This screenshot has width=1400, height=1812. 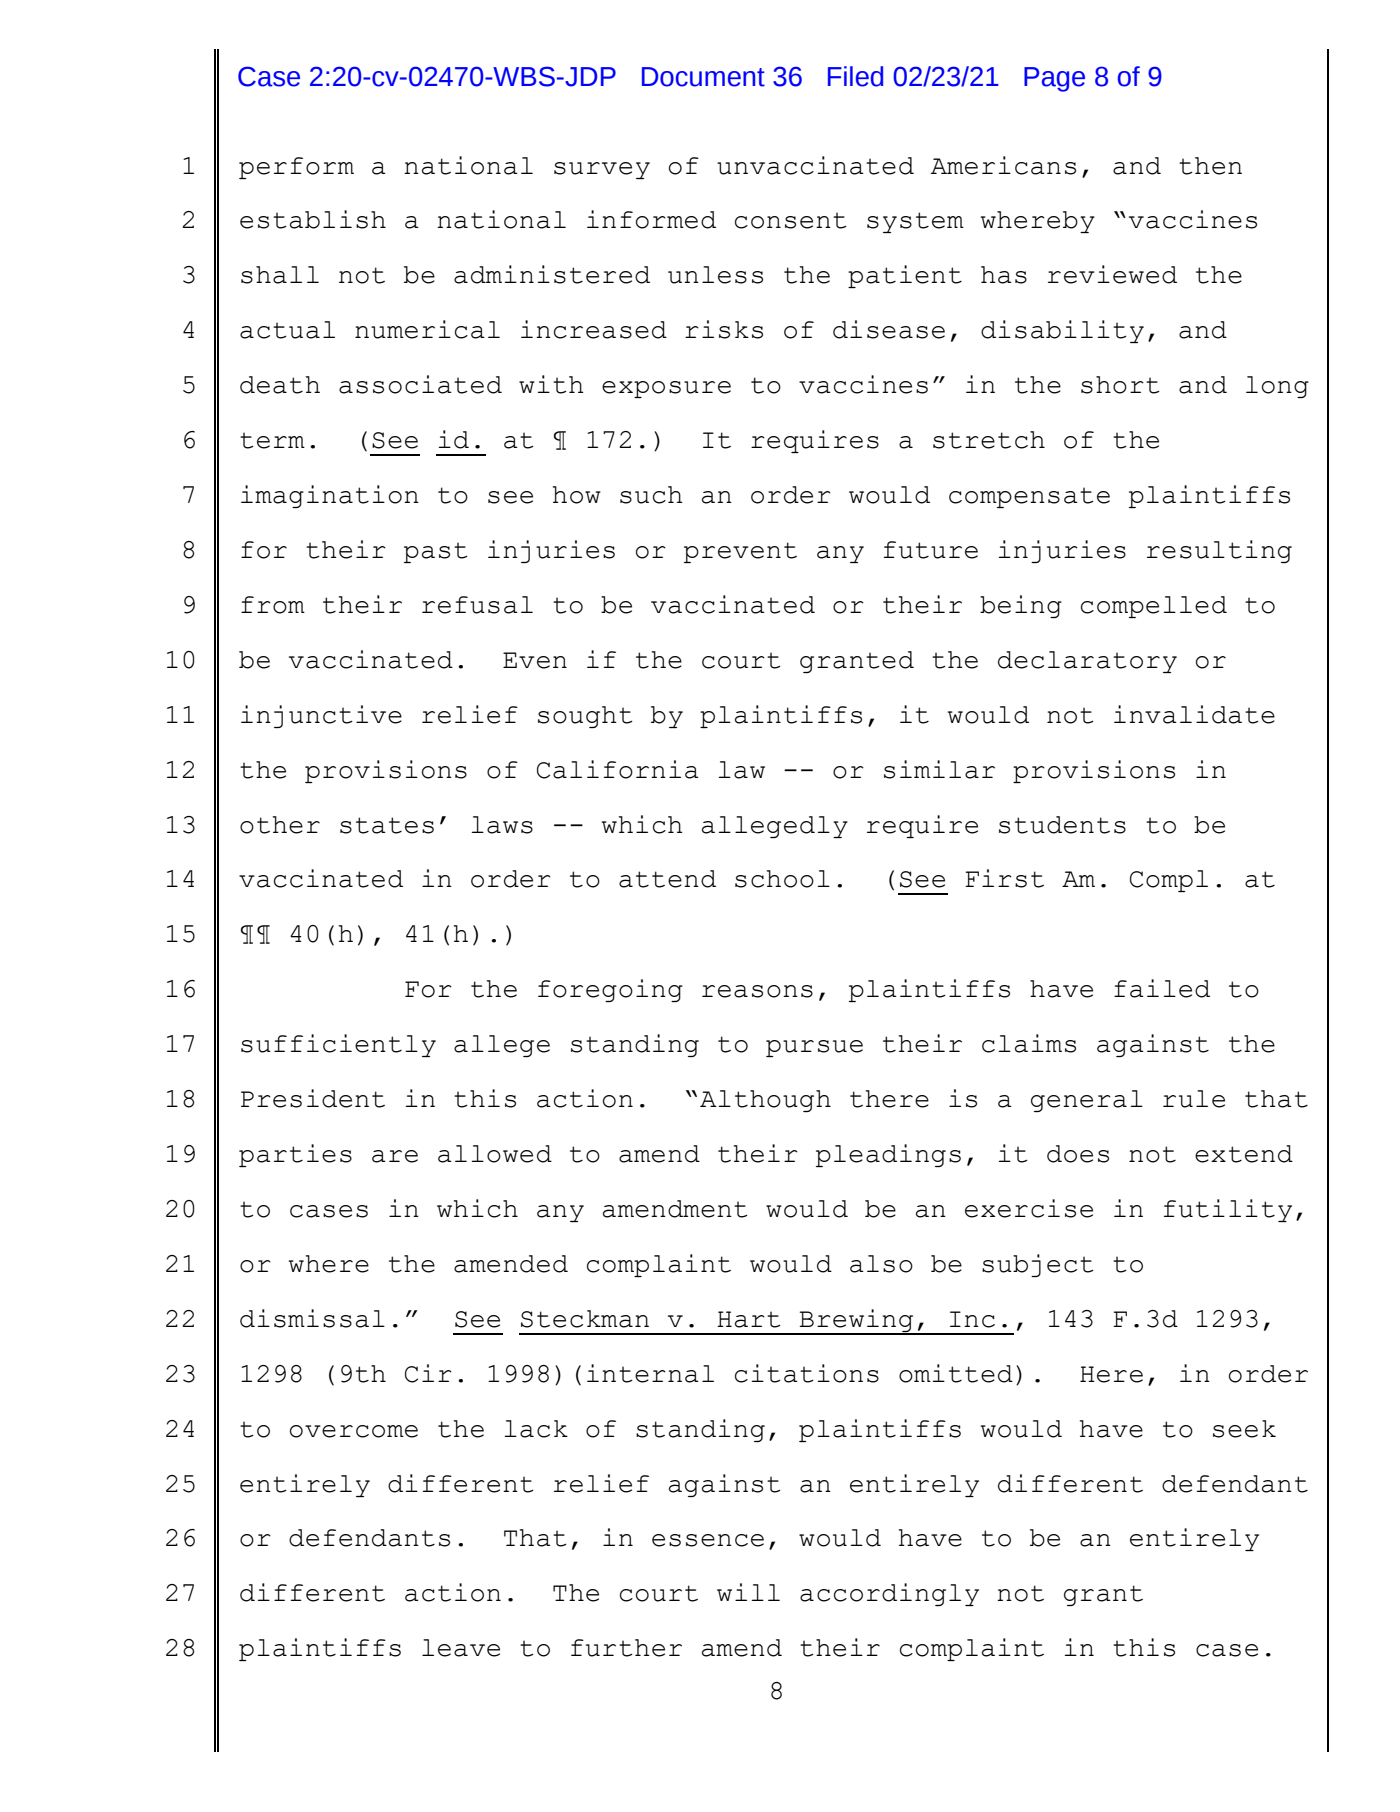 I want to click on school, so click(x=782, y=879).
